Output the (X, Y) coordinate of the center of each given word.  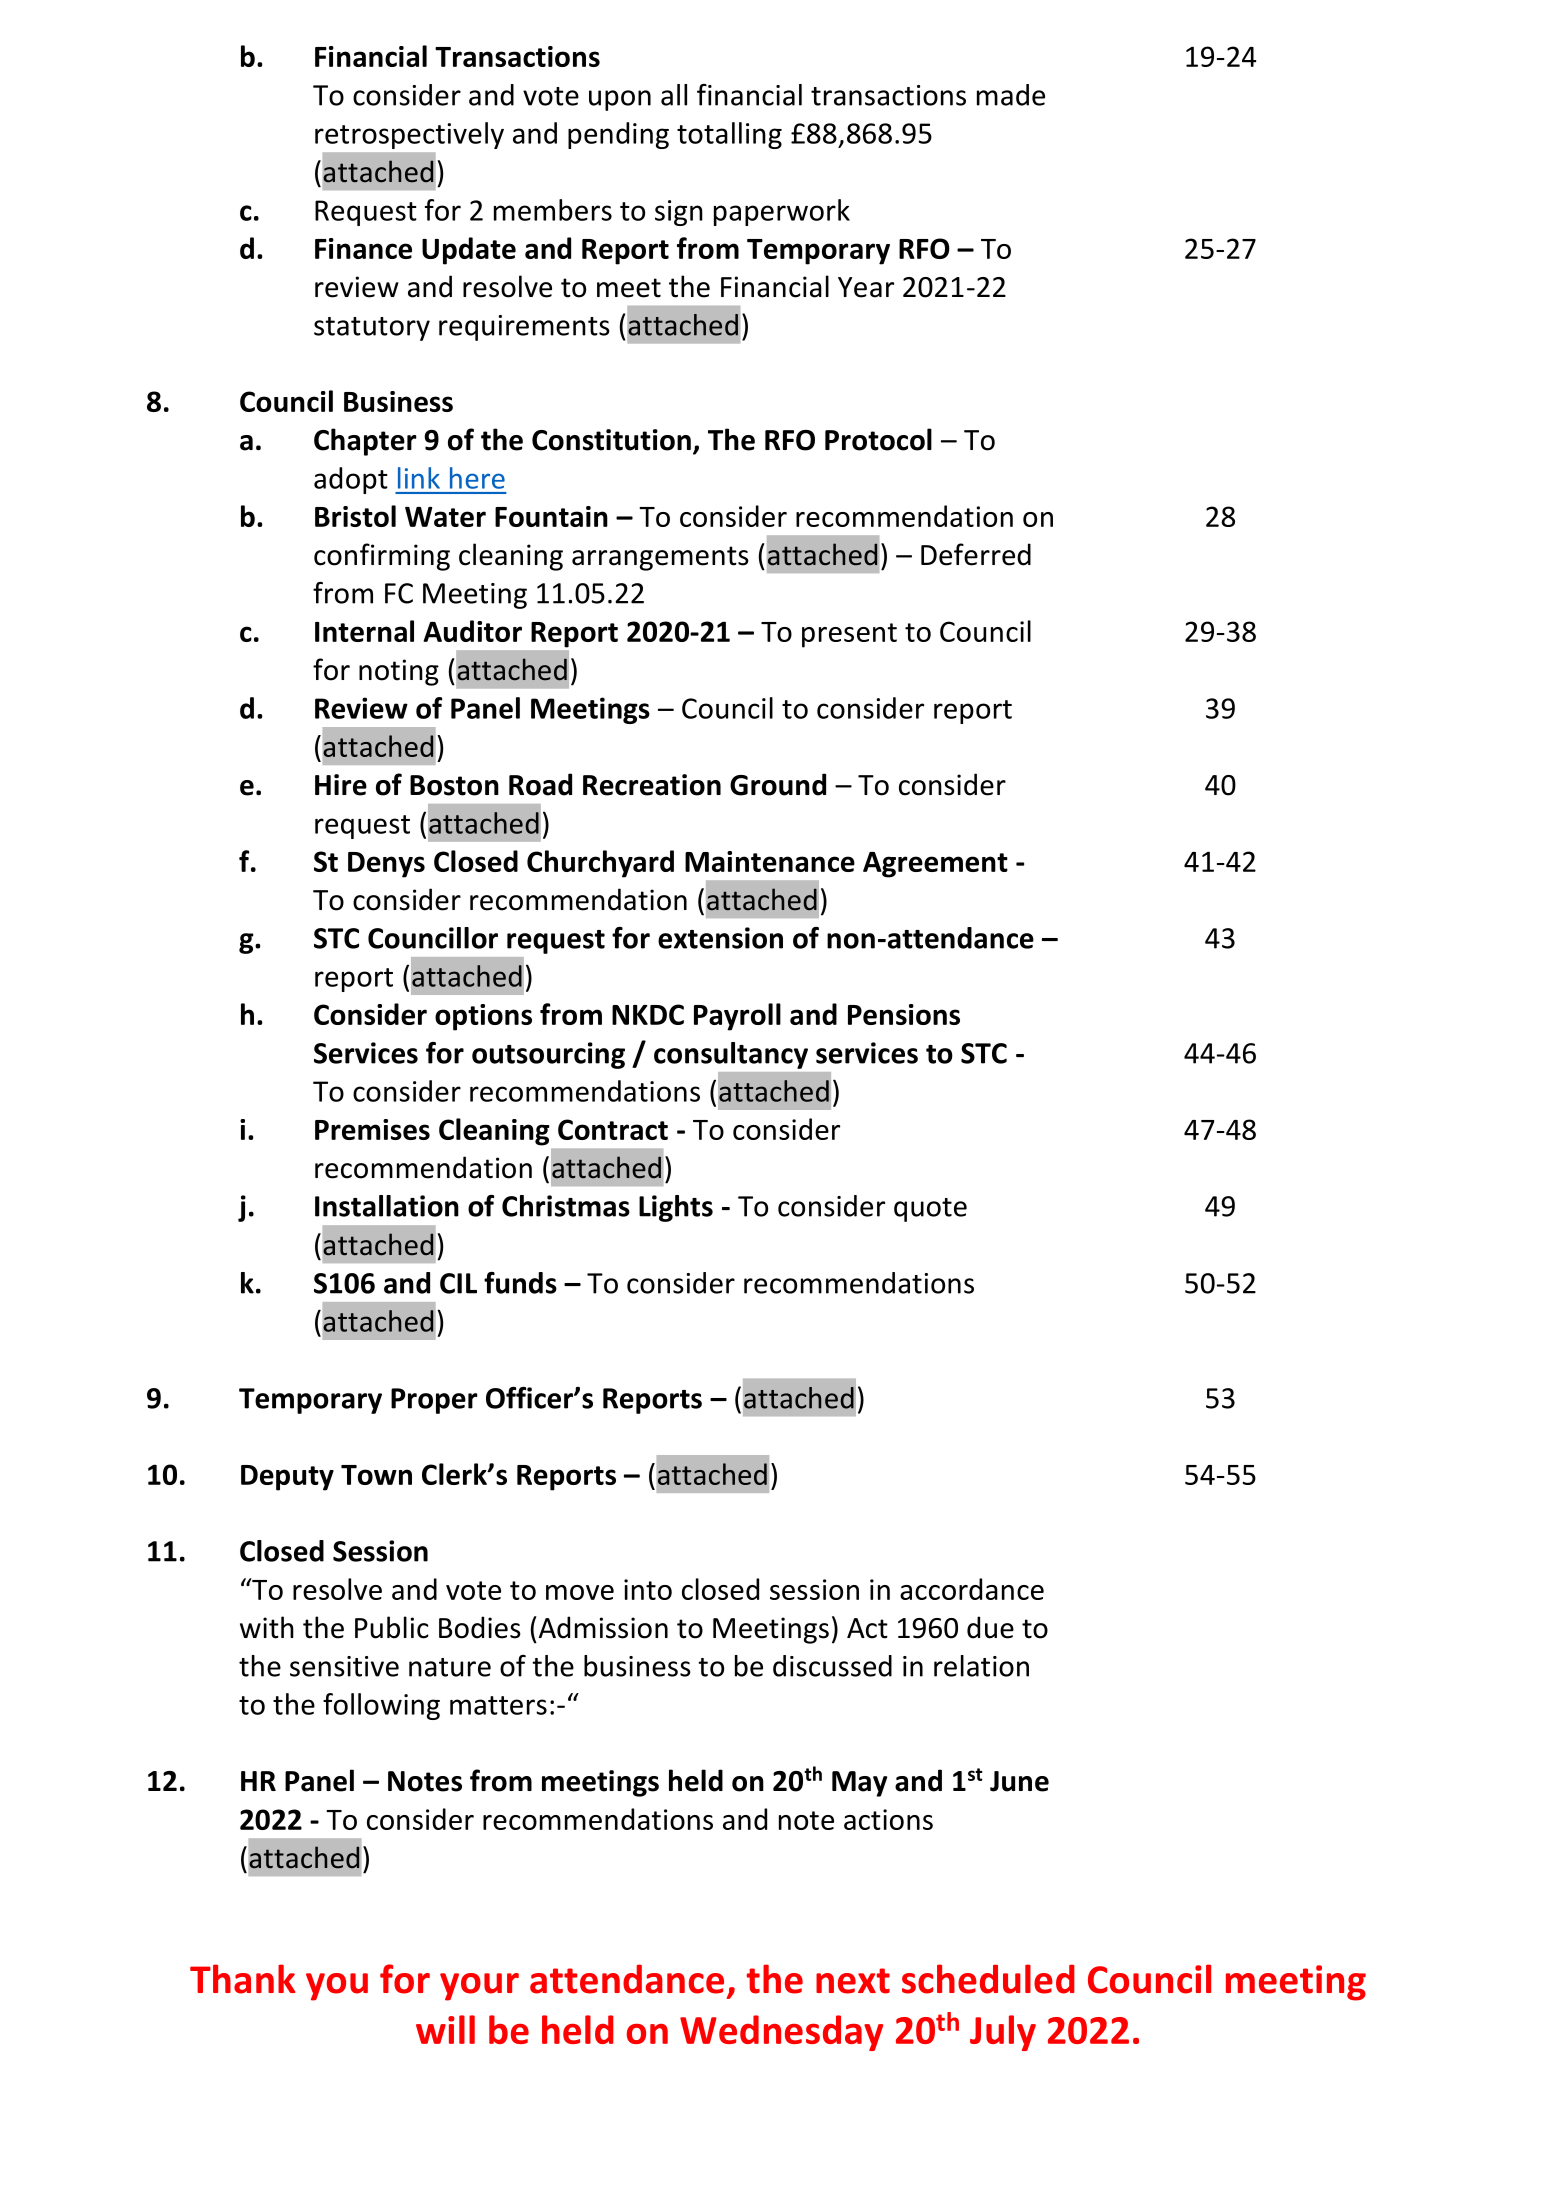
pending (618, 135)
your (479, 1987)
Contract (613, 1129)
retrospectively (409, 135)
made (1011, 95)
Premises (372, 1129)
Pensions (904, 1014)
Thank (243, 1979)
